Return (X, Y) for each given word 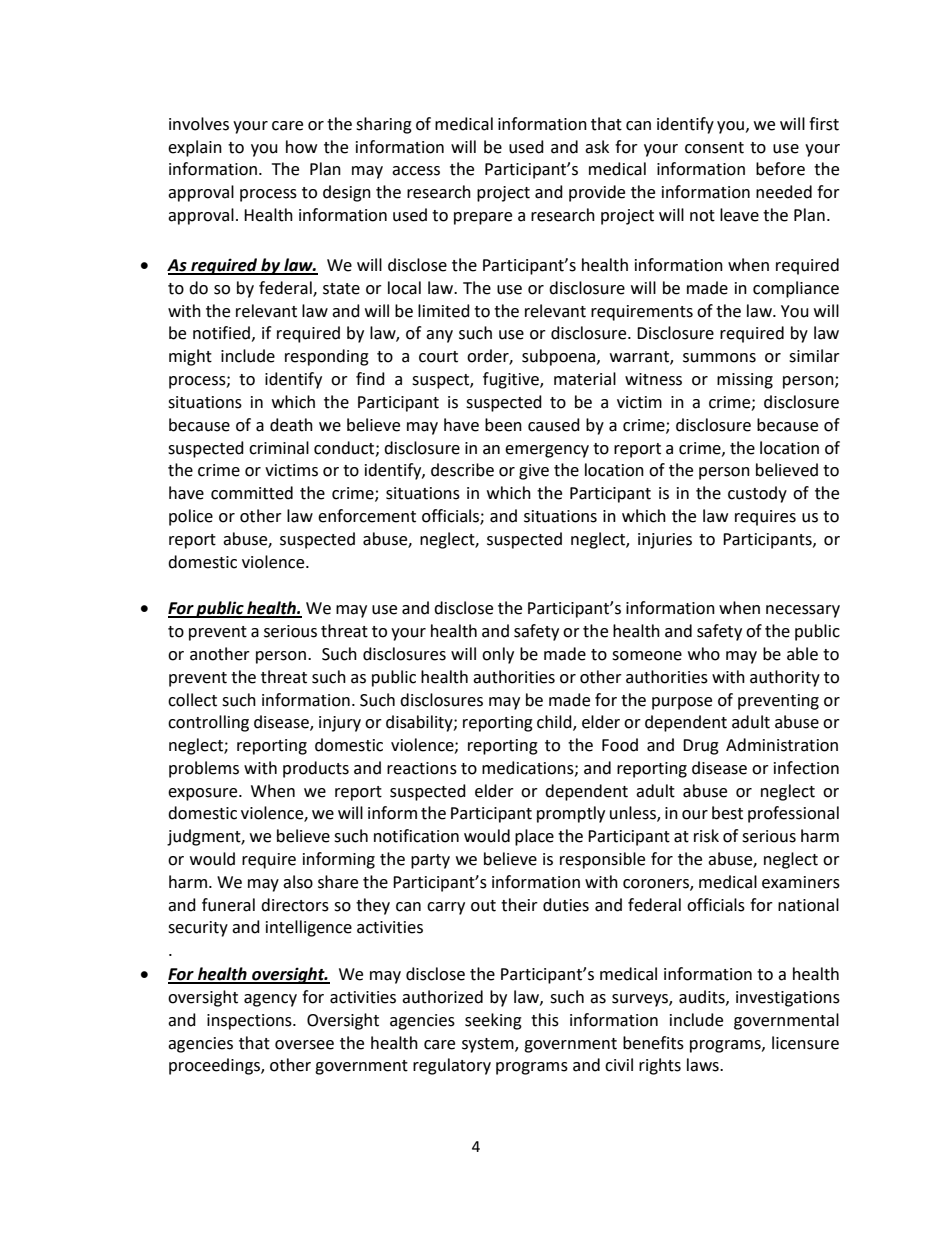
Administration (782, 745)
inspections (250, 1022)
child (555, 723)
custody (757, 494)
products (316, 769)
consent (714, 148)
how (301, 147)
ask (597, 147)
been (503, 425)
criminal (279, 448)
